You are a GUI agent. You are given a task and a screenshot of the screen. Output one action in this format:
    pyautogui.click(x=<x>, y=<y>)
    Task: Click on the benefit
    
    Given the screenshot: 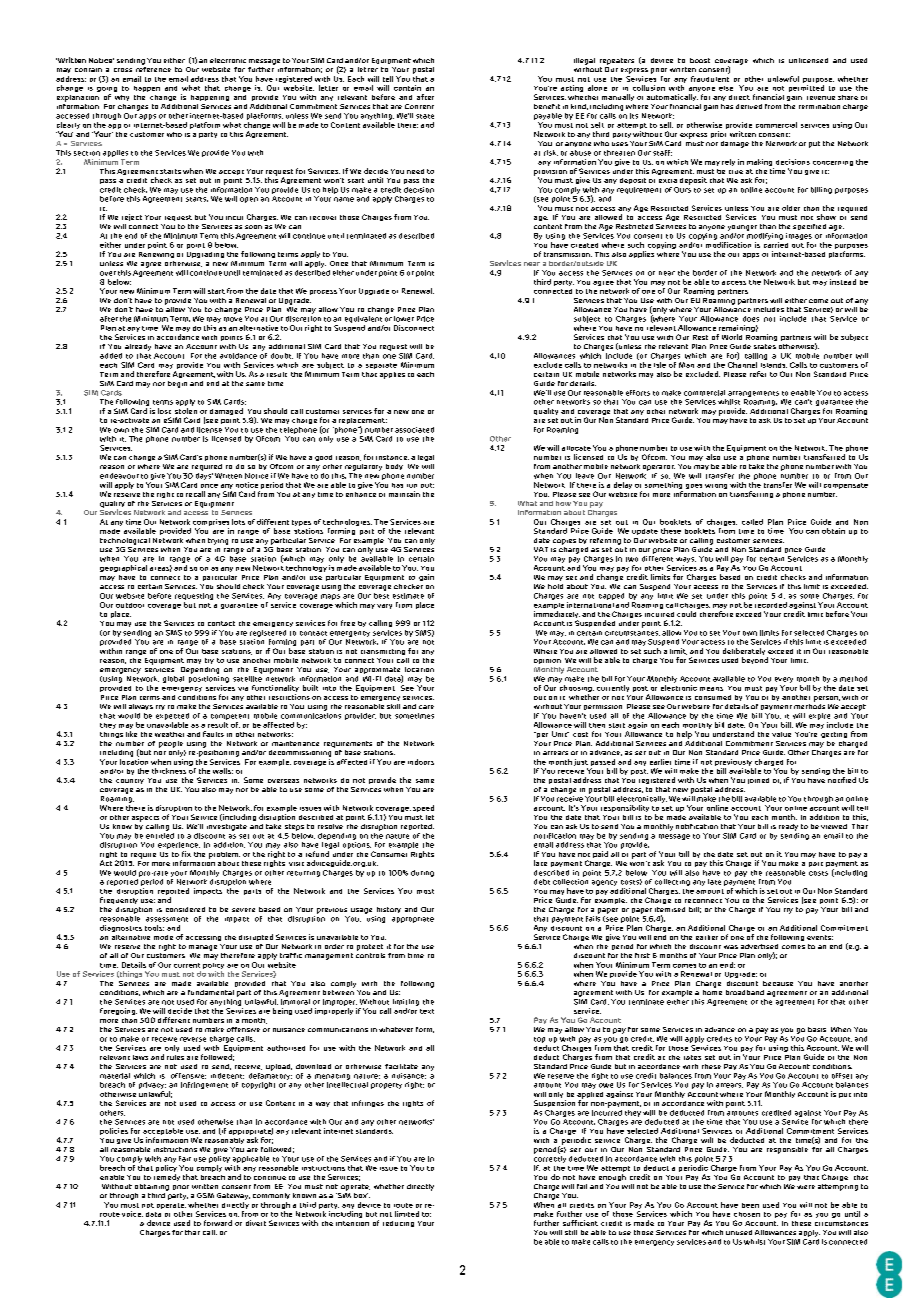 What is the action you would take?
    pyautogui.click(x=547, y=106)
